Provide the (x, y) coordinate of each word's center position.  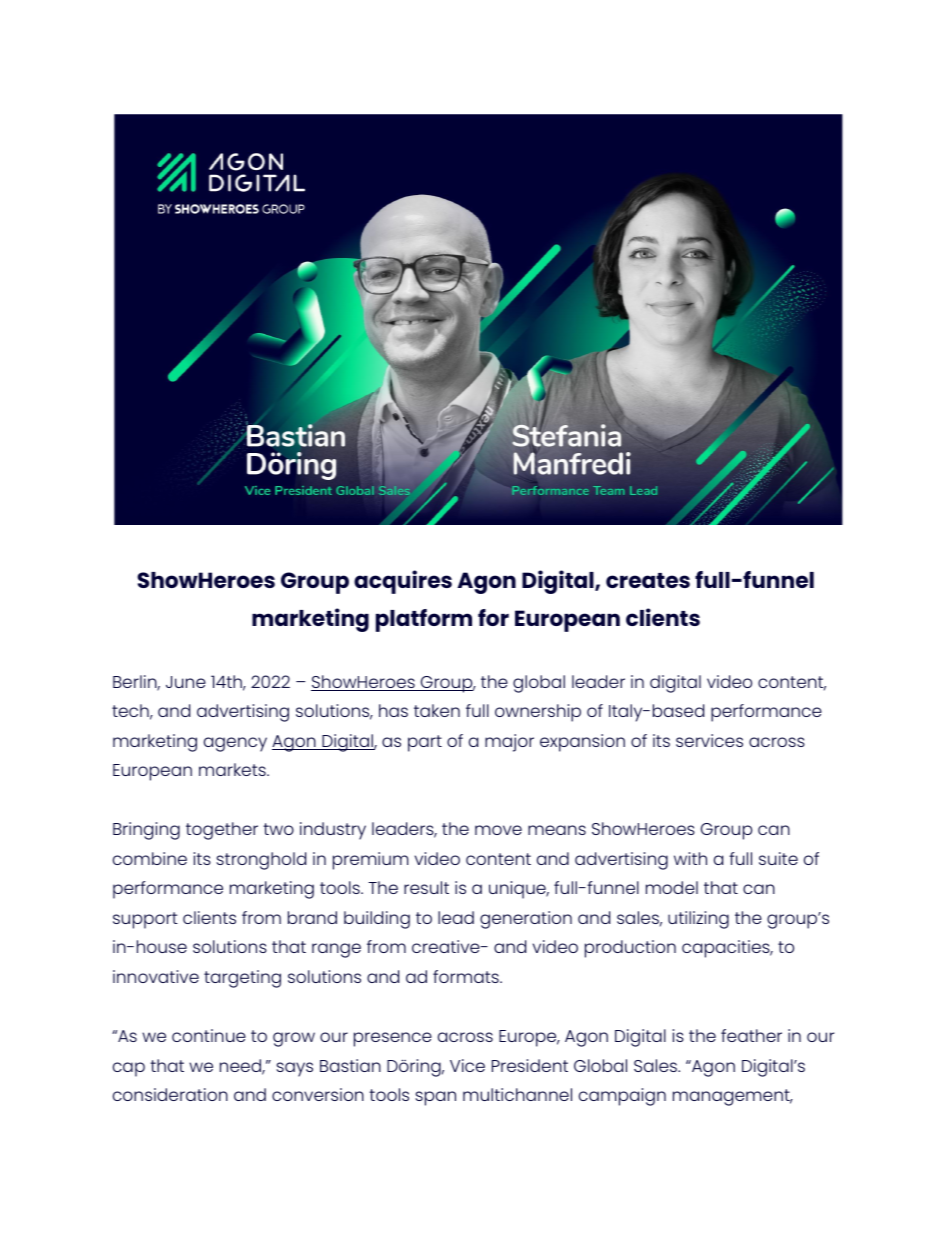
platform (424, 620)
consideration (170, 1094)
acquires (403, 582)
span (435, 1098)
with (690, 858)
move (498, 830)
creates (648, 580)
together (222, 831)
